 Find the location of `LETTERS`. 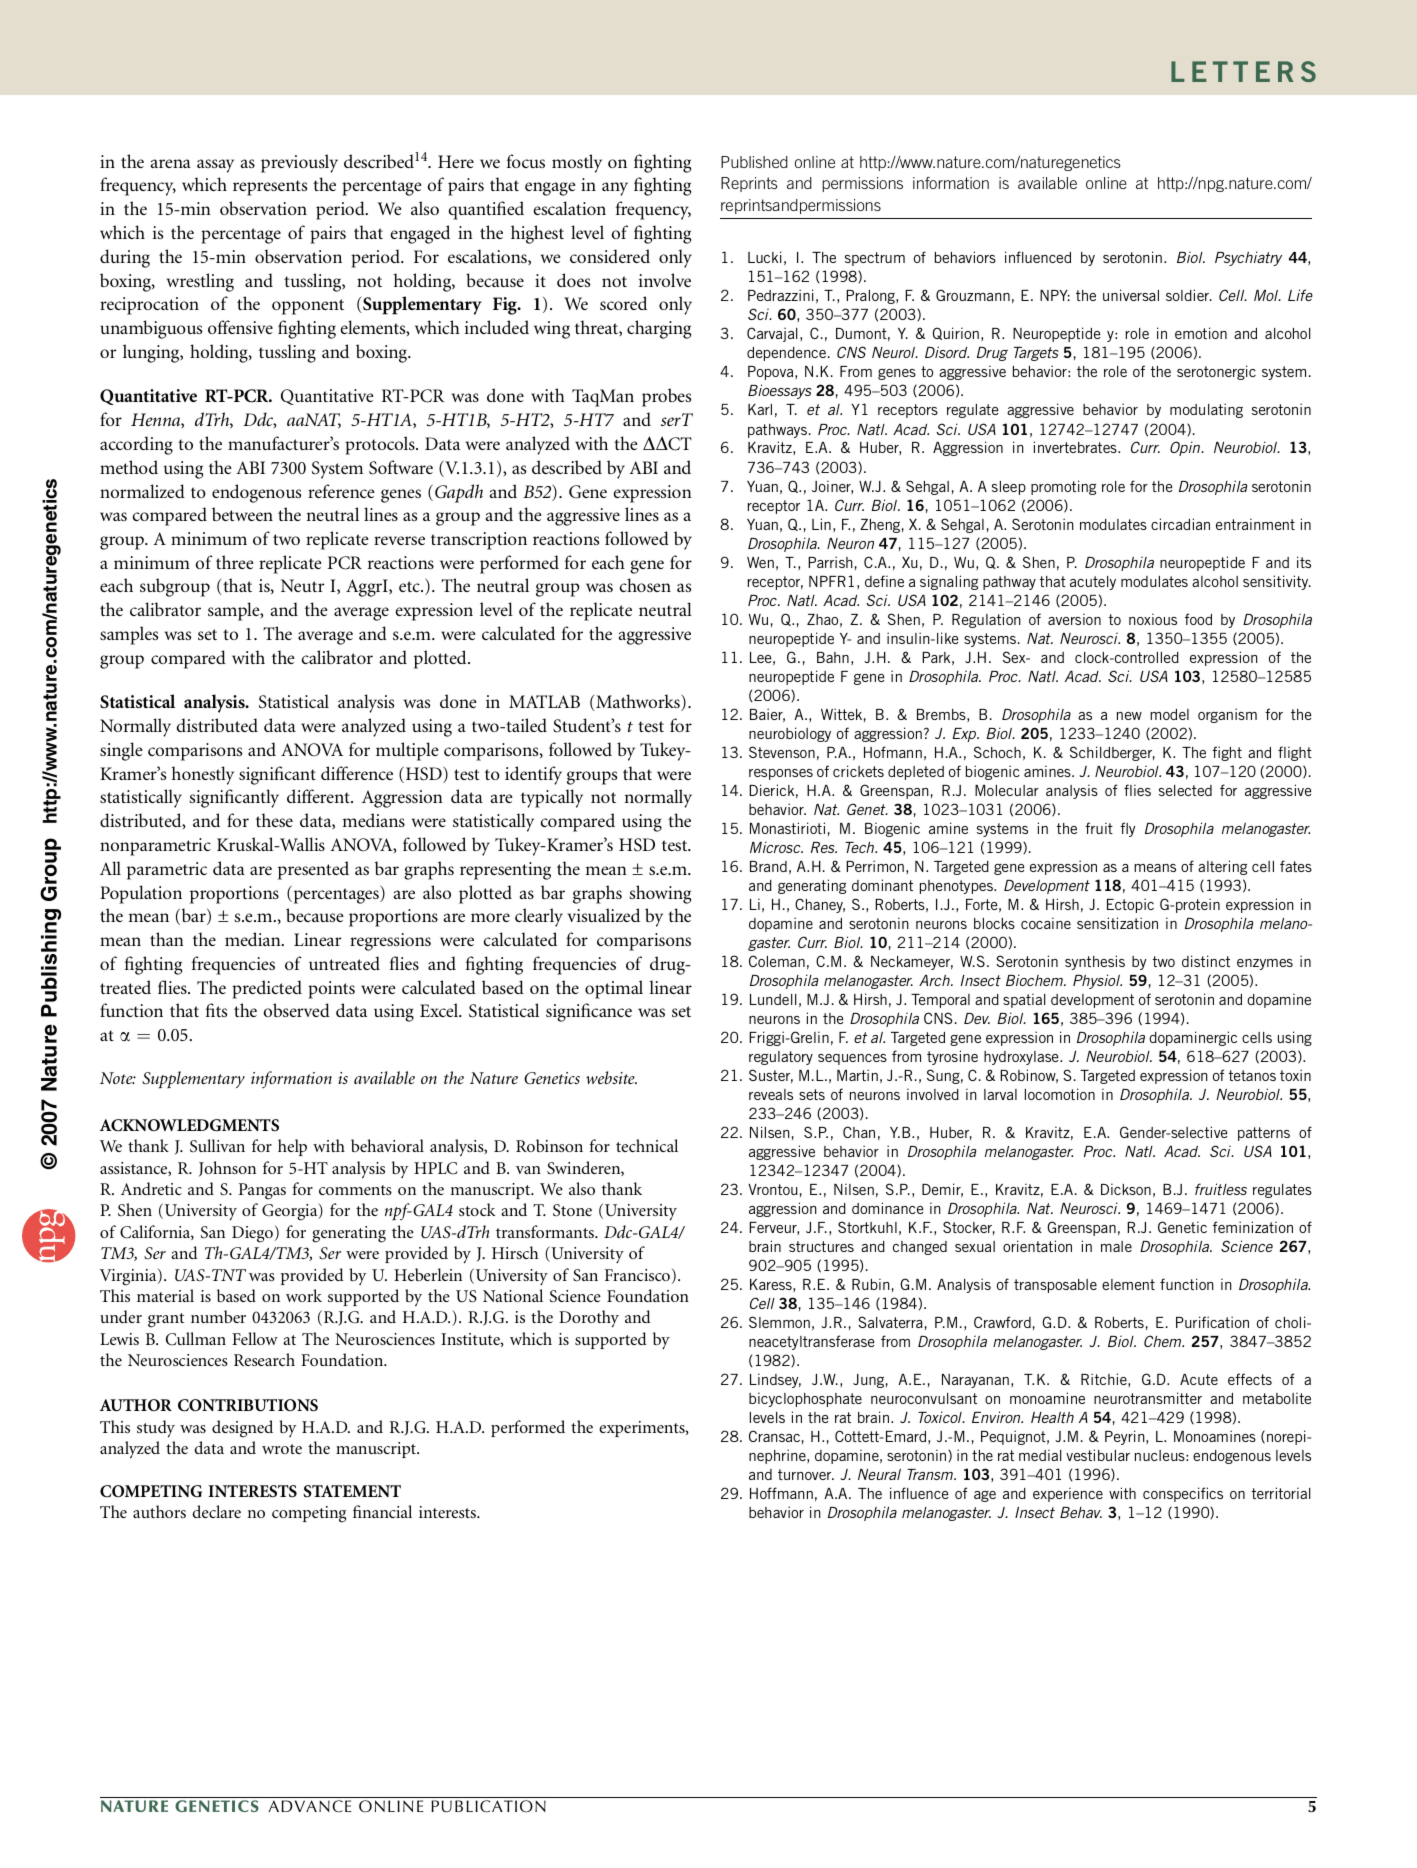

LETTERS is located at coordinates (1243, 71).
